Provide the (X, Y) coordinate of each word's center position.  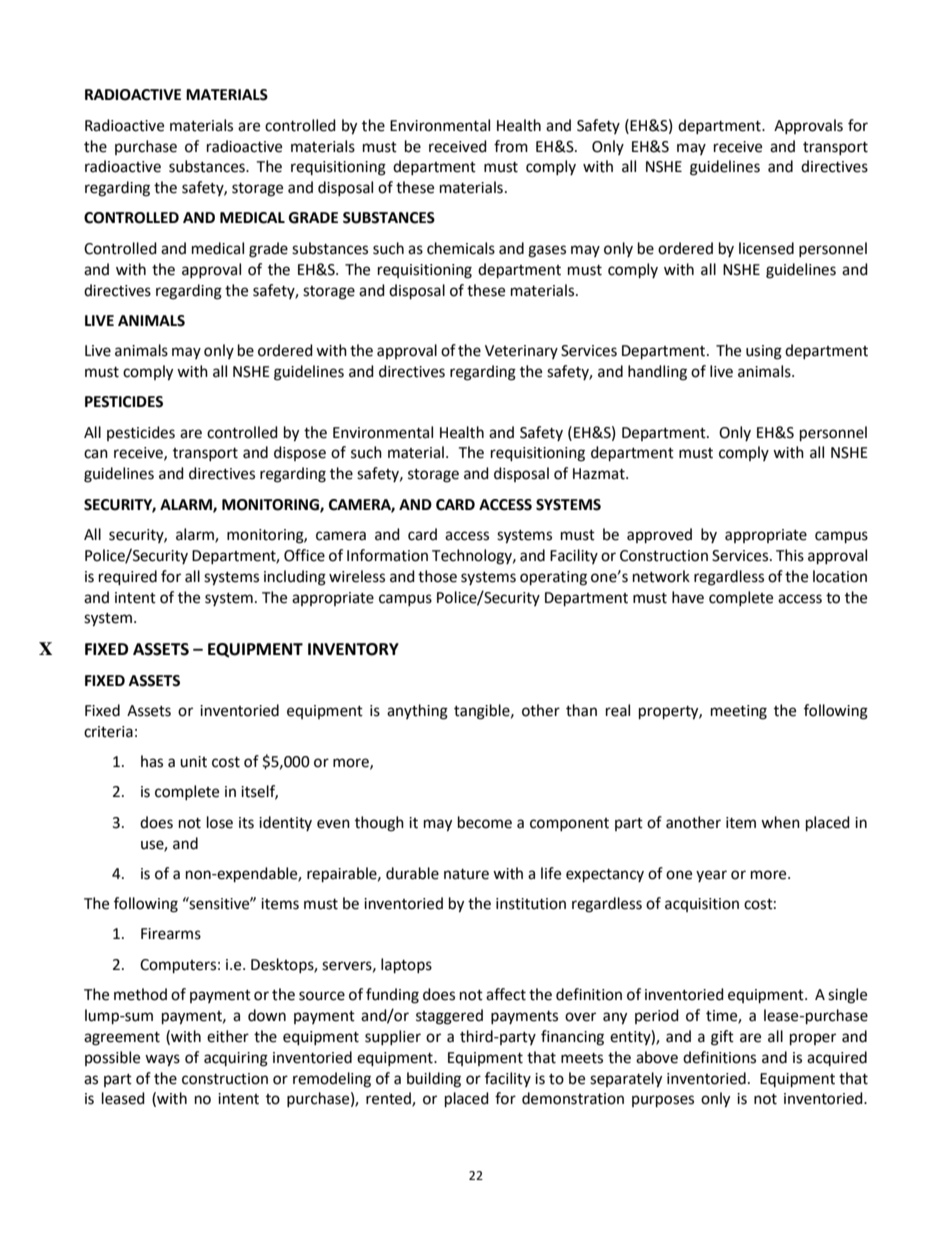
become (485, 822)
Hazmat (600, 474)
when (780, 822)
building (434, 1080)
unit (193, 762)
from (511, 146)
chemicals (461, 248)
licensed (766, 248)
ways (162, 1060)
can (96, 454)
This (790, 555)
